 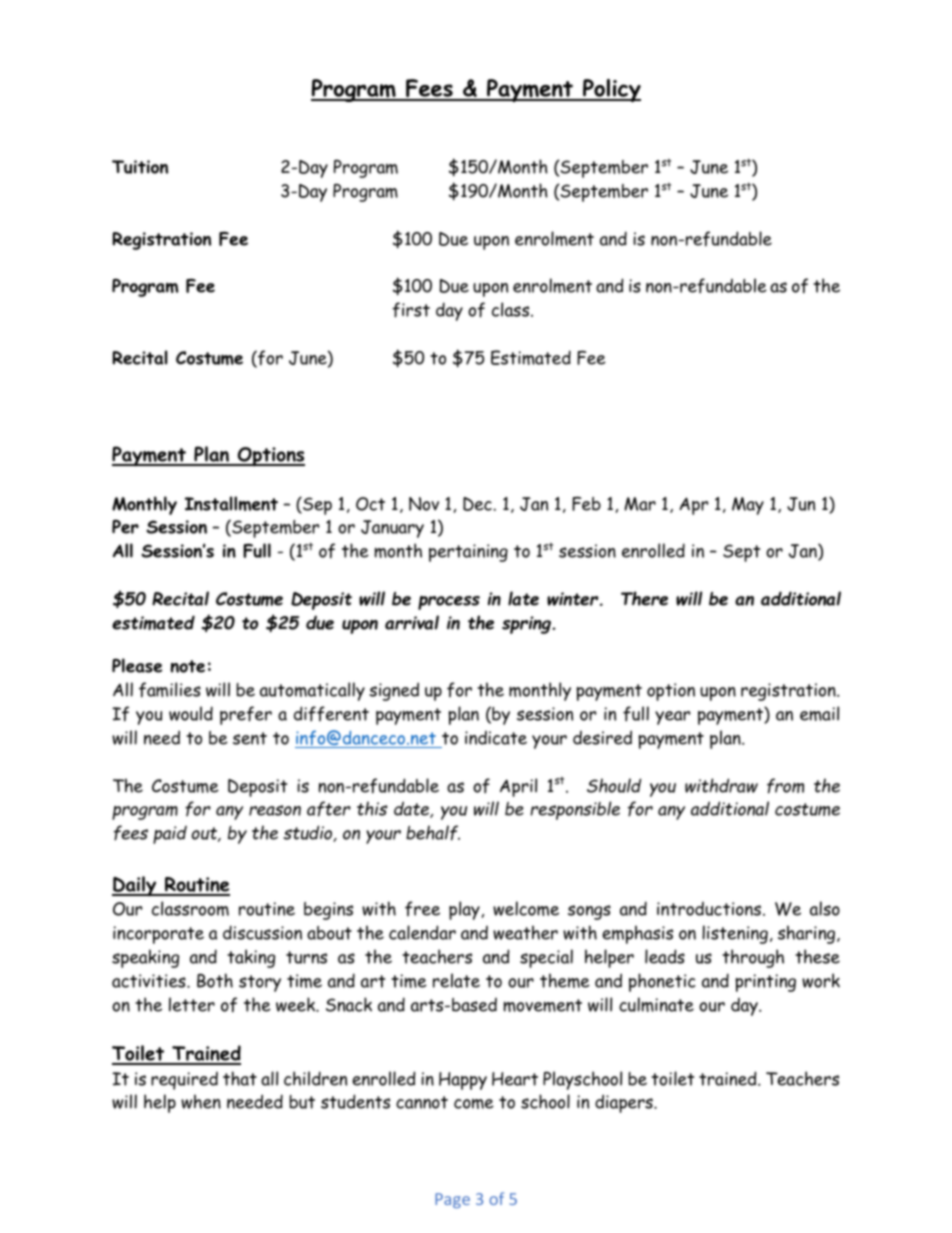 What do you see at coordinates (411, 310) in the page?
I see `first` at bounding box center [411, 310].
